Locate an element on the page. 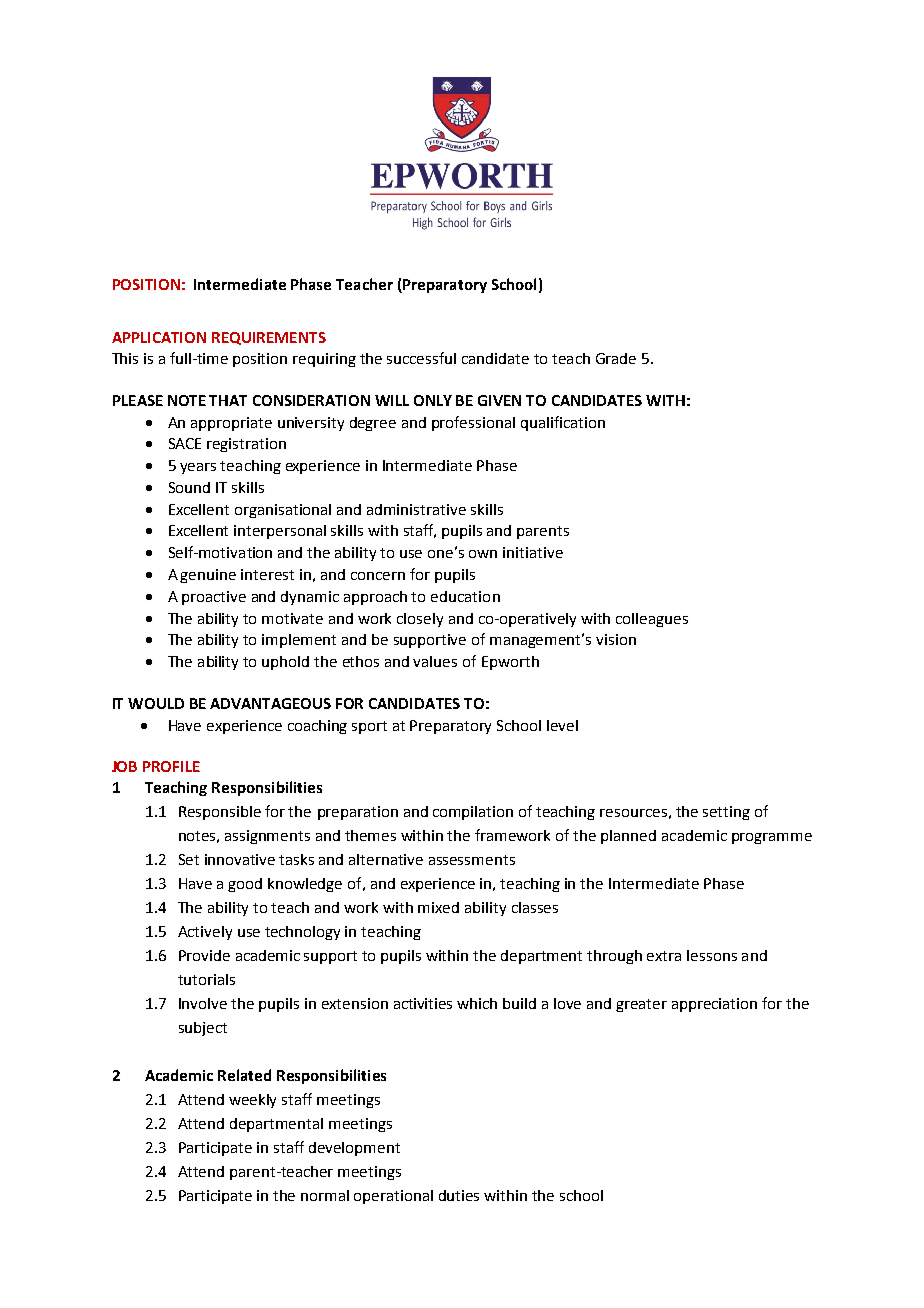 Image resolution: width=924 pixels, height=1308 pixels. mixed is located at coordinates (438, 907).
